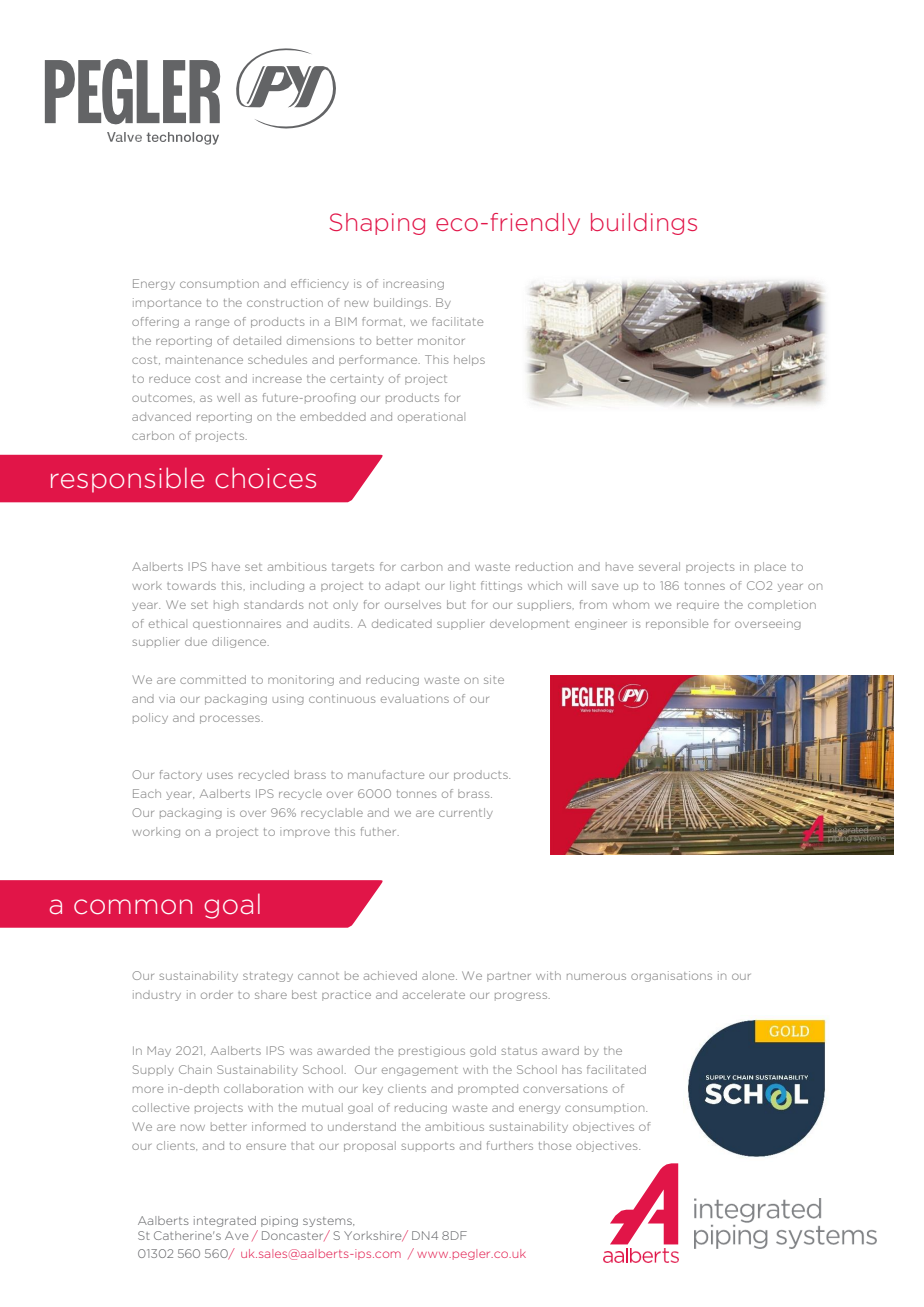 The width and height of the screenshot is (924, 1307). I want to click on those, so click(555, 1145).
